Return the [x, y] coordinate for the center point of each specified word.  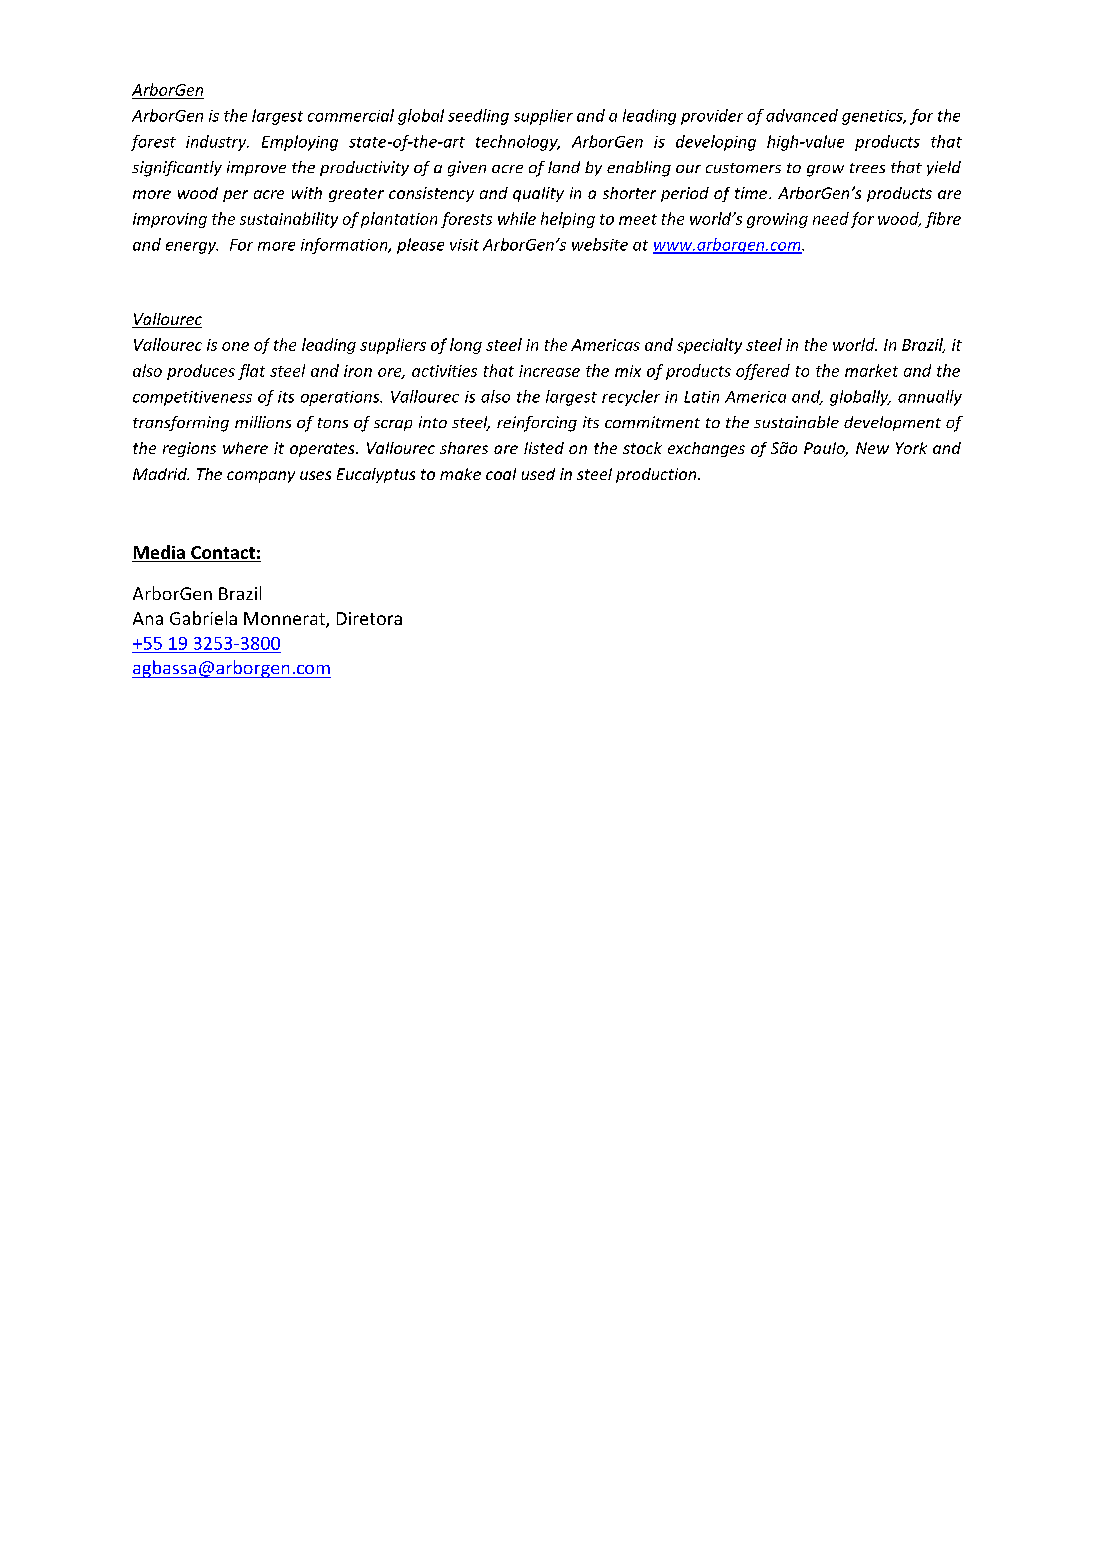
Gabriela [203, 618]
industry [217, 143]
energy [192, 248]
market [871, 370]
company [261, 477]
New [872, 448]
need [831, 218]
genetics [873, 117]
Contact [223, 554]
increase [549, 371]
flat [251, 372]
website [600, 244]
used [538, 474]
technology [518, 143]
